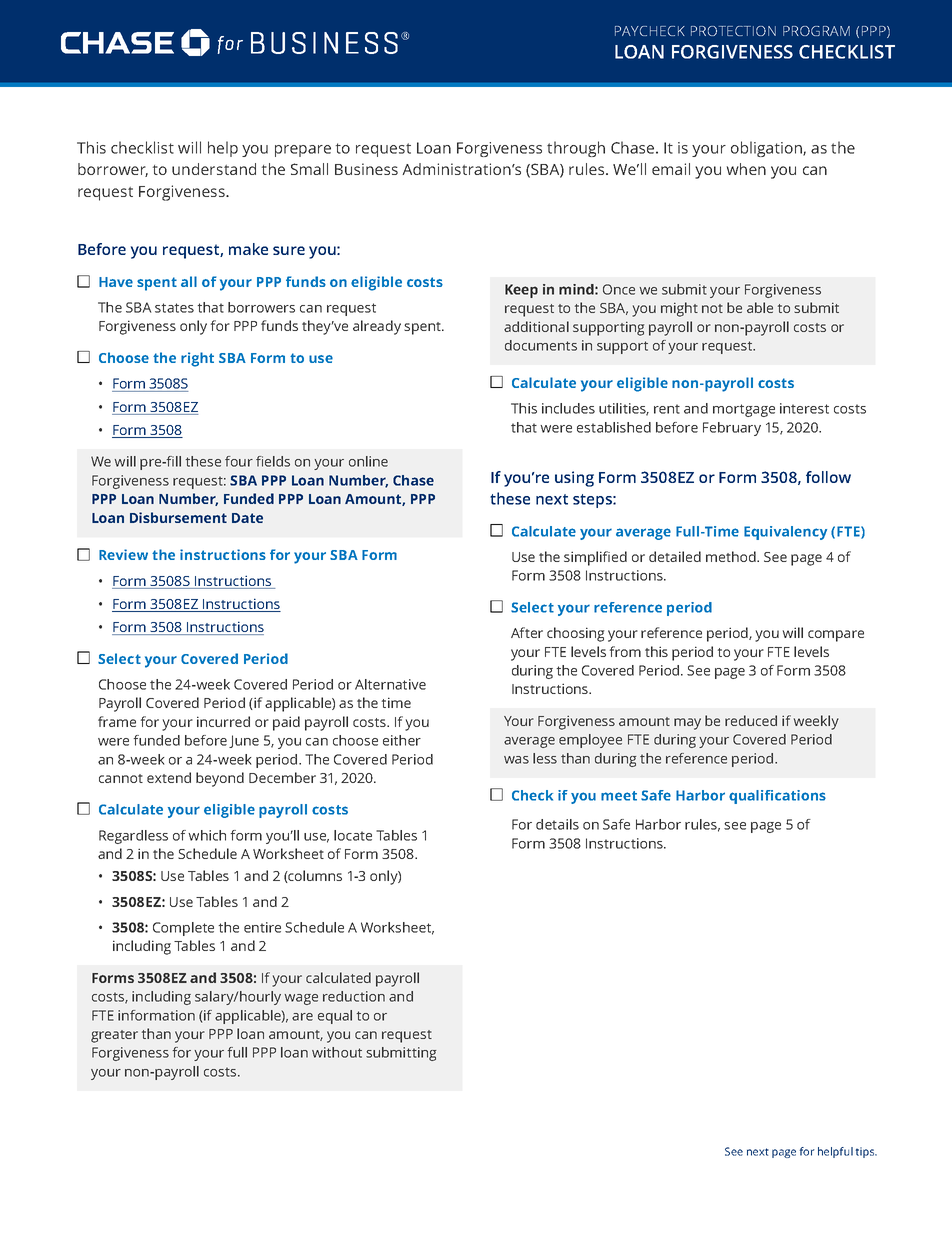  Describe the element at coordinates (337, 1052) in the image. I see `without` at that location.
